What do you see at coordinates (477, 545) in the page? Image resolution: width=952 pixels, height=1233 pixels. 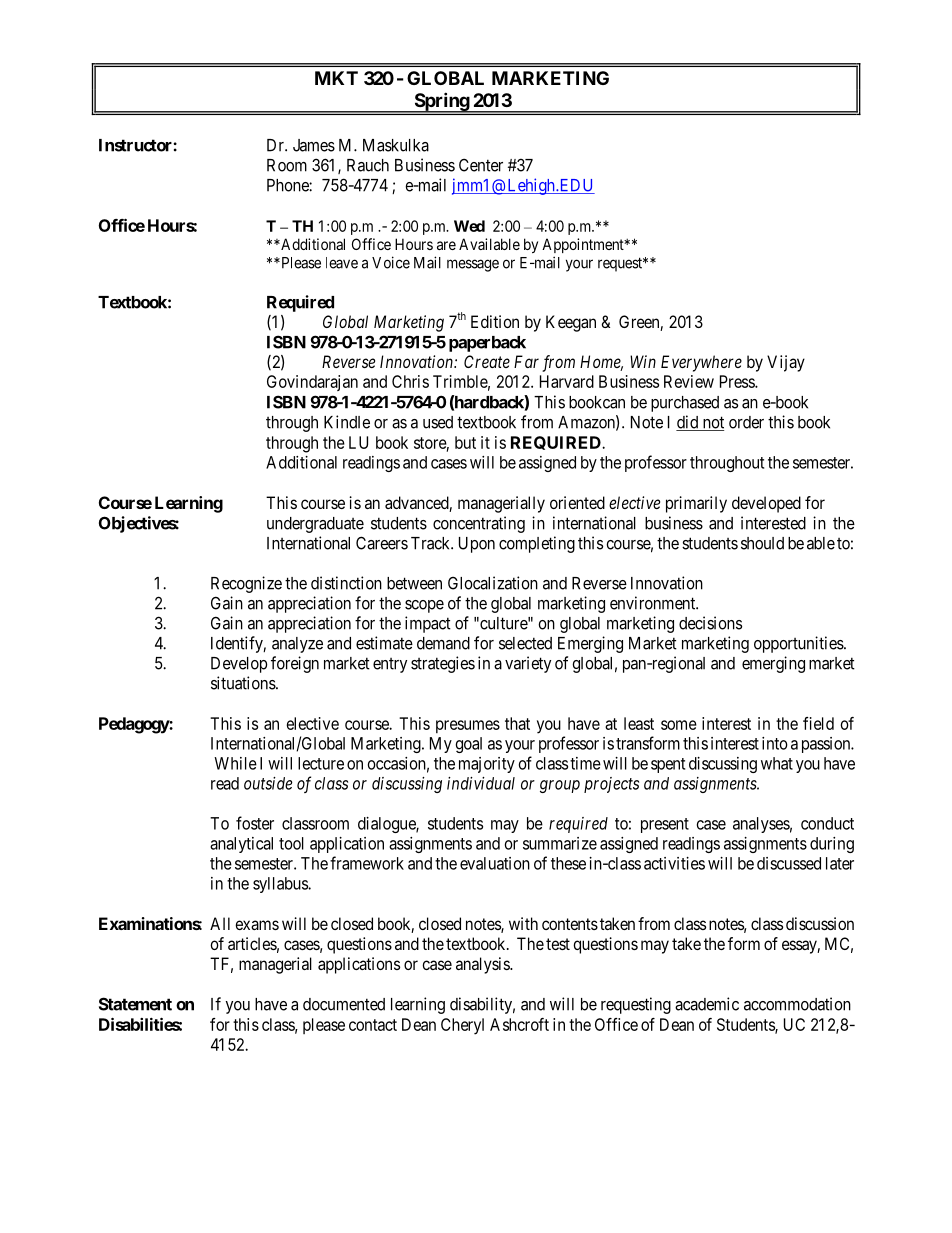 I see `Upon` at bounding box center [477, 545].
